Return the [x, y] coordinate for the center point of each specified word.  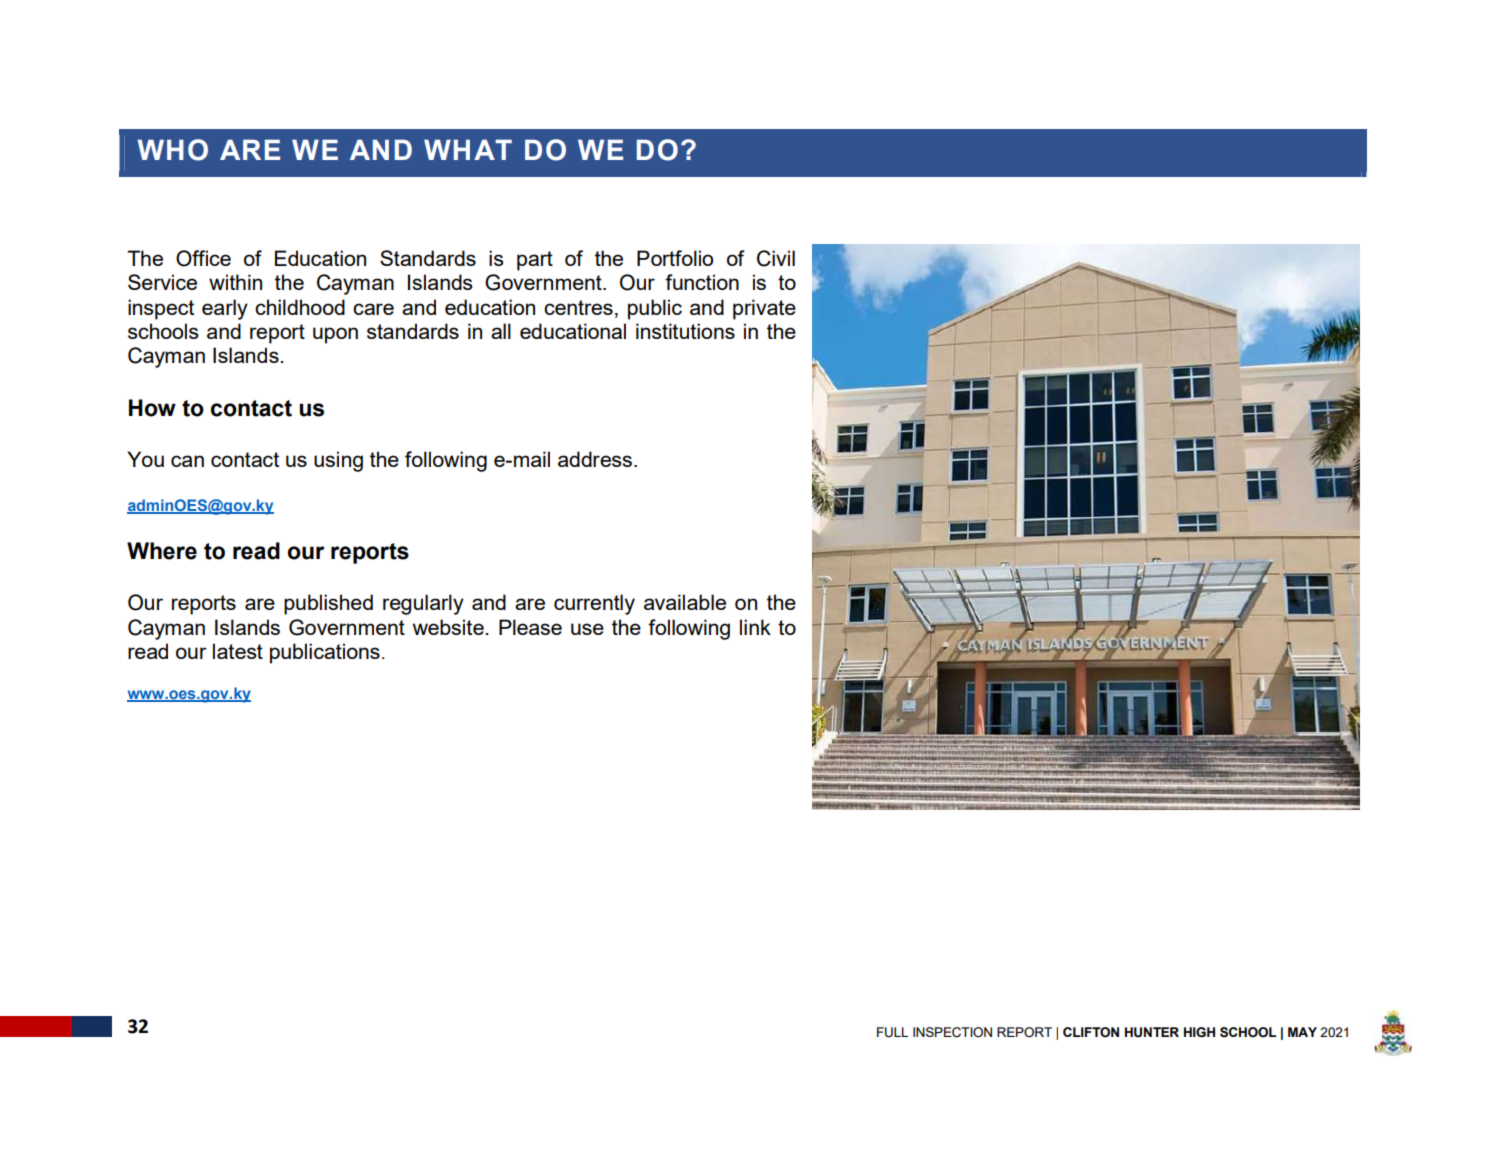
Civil [776, 258]
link [755, 627]
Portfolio [675, 258]
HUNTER [1152, 1032]
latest [238, 651]
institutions [685, 331]
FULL [892, 1032]
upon [335, 335]
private [764, 309]
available [685, 602]
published [328, 604]
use [587, 629]
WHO [172, 150]
